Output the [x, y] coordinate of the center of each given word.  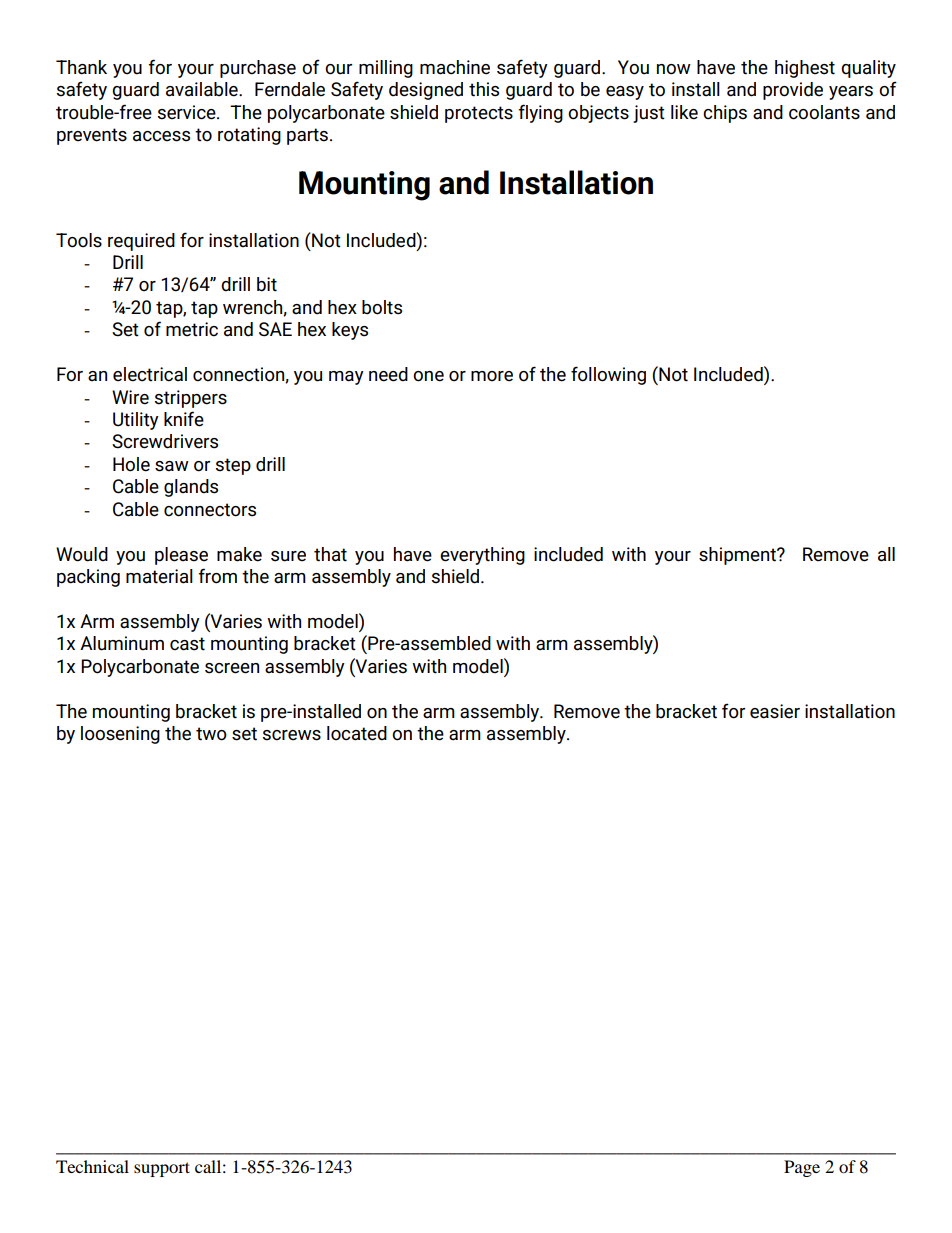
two [211, 734]
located [357, 733]
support [162, 1169]
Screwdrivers [165, 441]
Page [802, 1168]
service [187, 112]
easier [775, 711]
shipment [738, 556]
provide [793, 91]
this [484, 89]
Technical [92, 1166]
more [492, 376]
